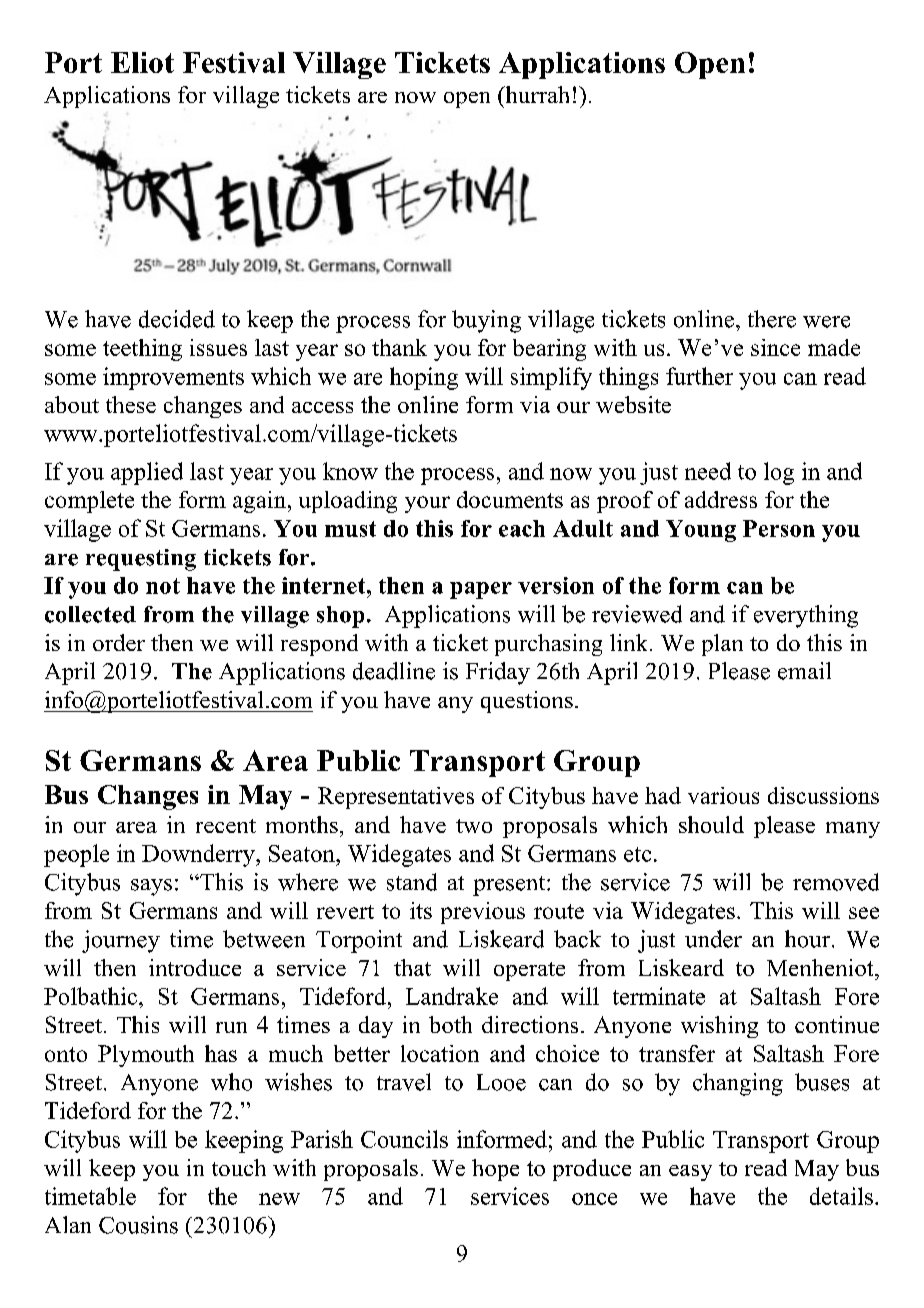  I want to click on Friday, so click(498, 673).
